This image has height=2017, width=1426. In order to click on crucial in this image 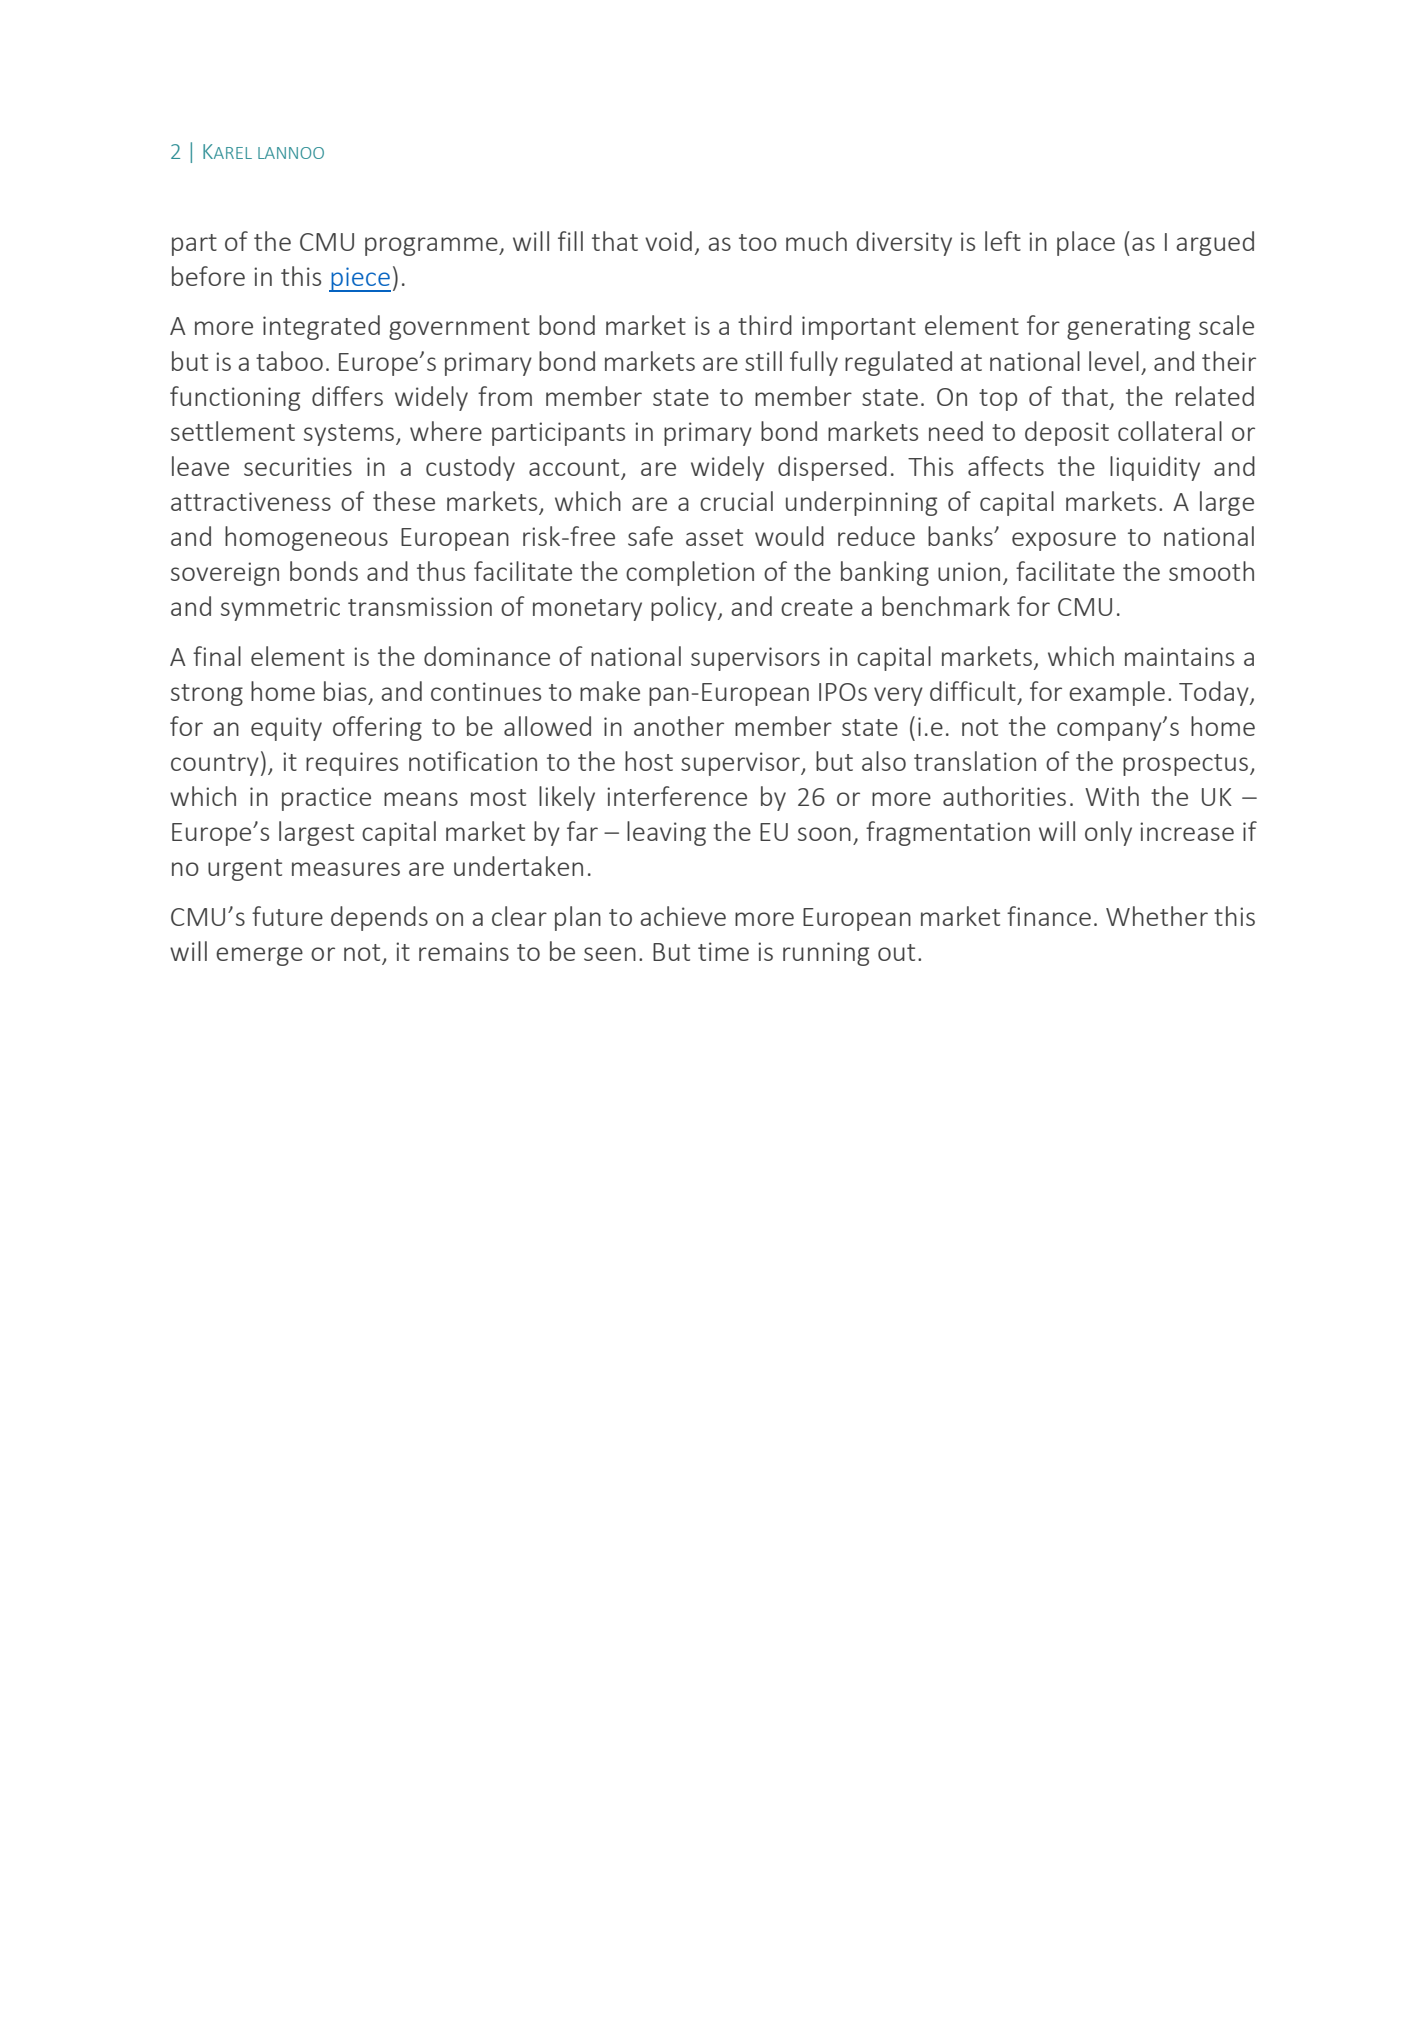, I will do `click(736, 501)`.
